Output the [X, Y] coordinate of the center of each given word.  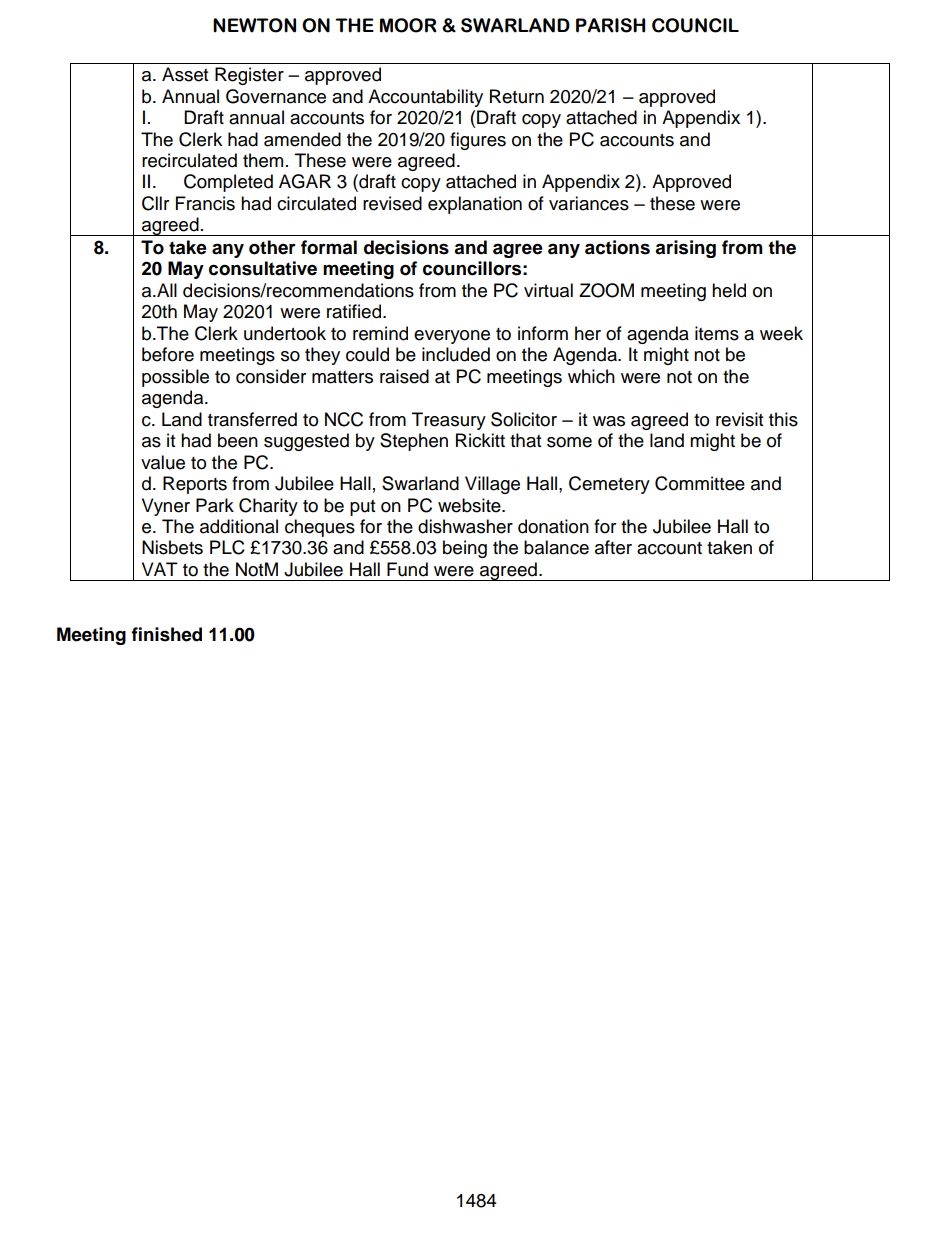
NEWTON [254, 25]
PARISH [610, 25]
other [272, 247]
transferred [252, 419]
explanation [475, 205]
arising [685, 249]
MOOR [408, 25]
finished [166, 634]
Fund [407, 569]
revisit [739, 419]
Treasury [449, 421]
